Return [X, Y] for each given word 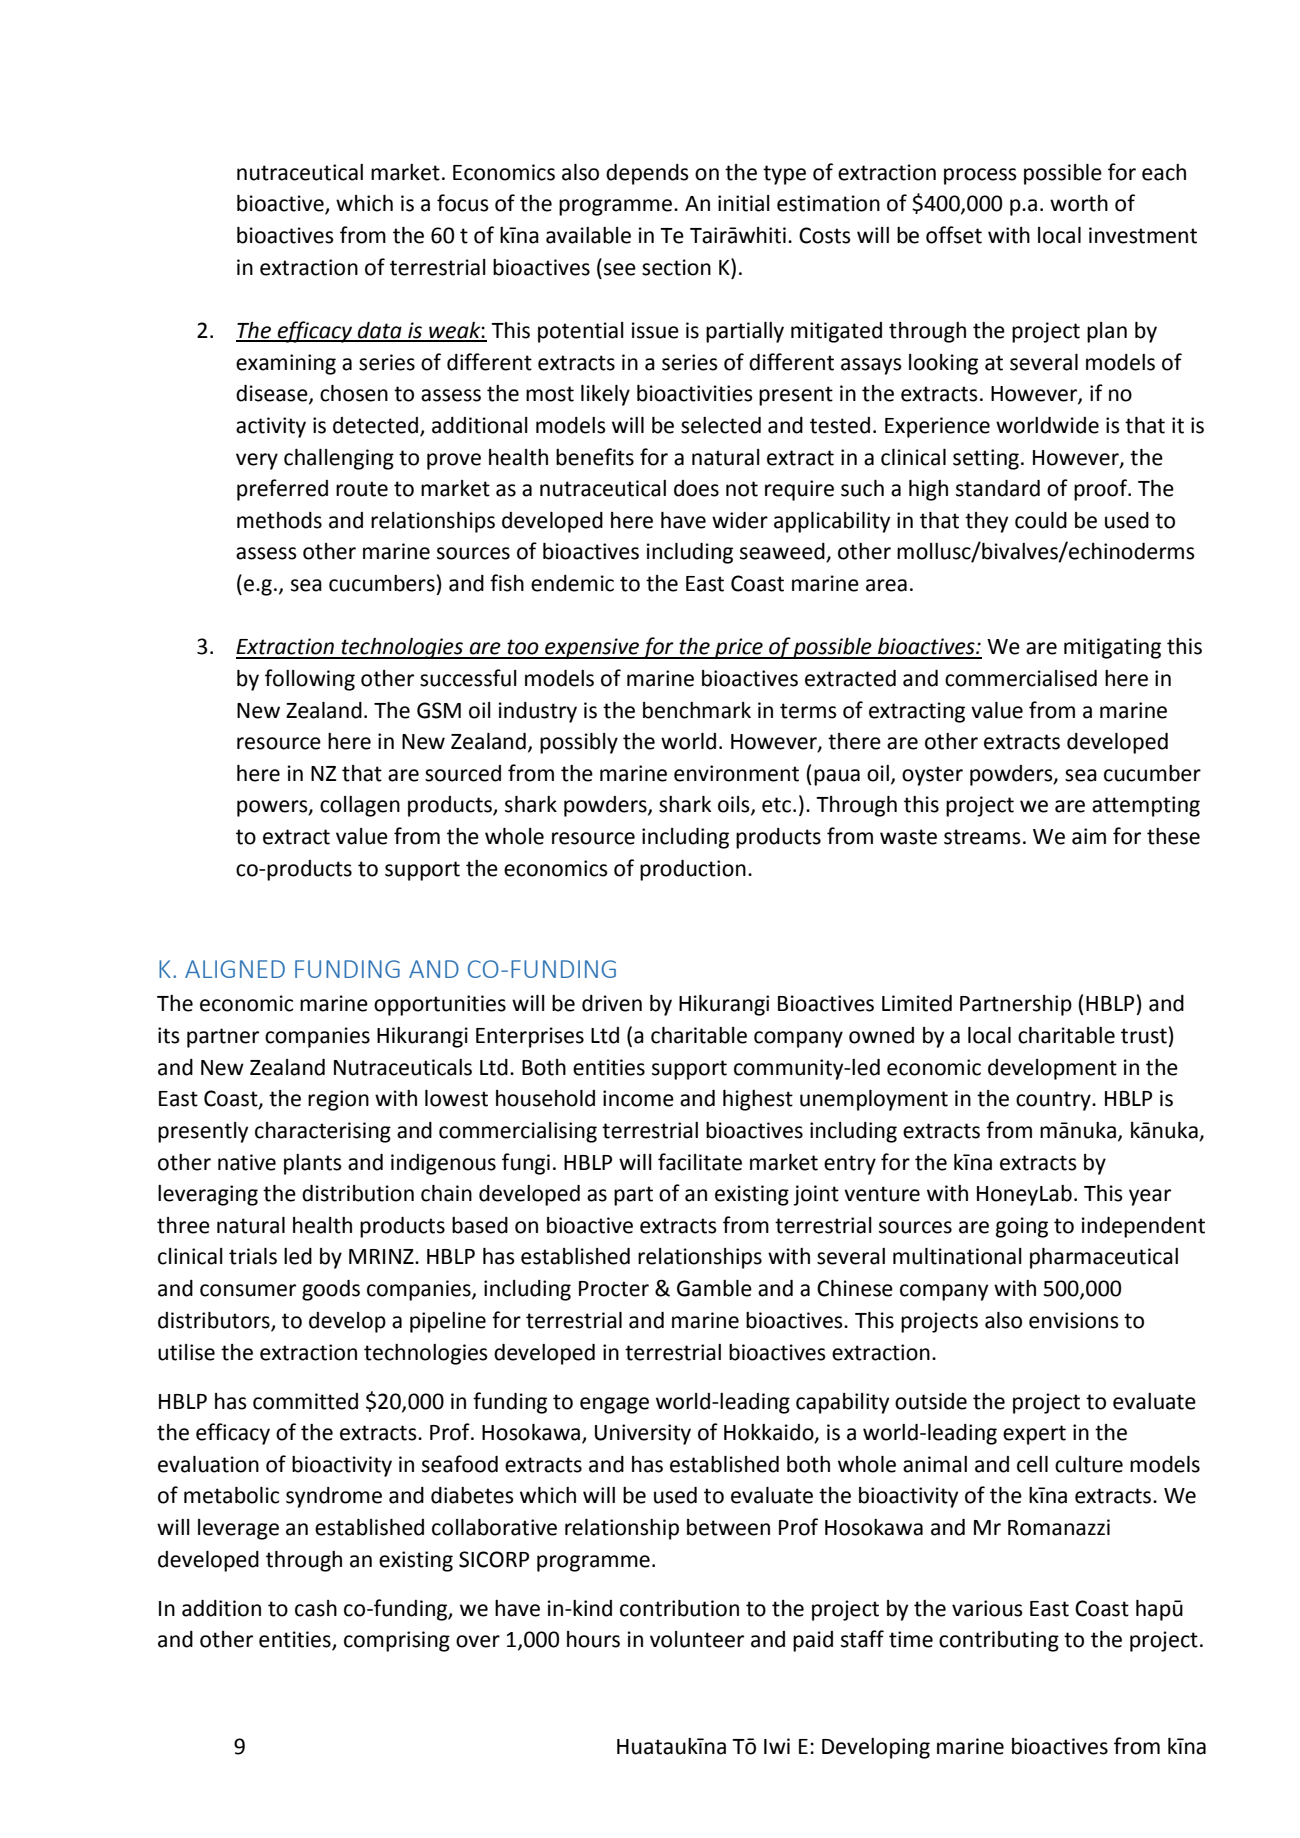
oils [735, 805]
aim [1089, 836]
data [380, 331]
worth [1079, 203]
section [676, 267]
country [1054, 1101]
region [338, 1100]
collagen [360, 806]
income [638, 1098]
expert [1034, 1435]
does [696, 488]
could [1041, 520]
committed [305, 1401]
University [643, 1434]
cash [316, 1608]
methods [279, 520]
